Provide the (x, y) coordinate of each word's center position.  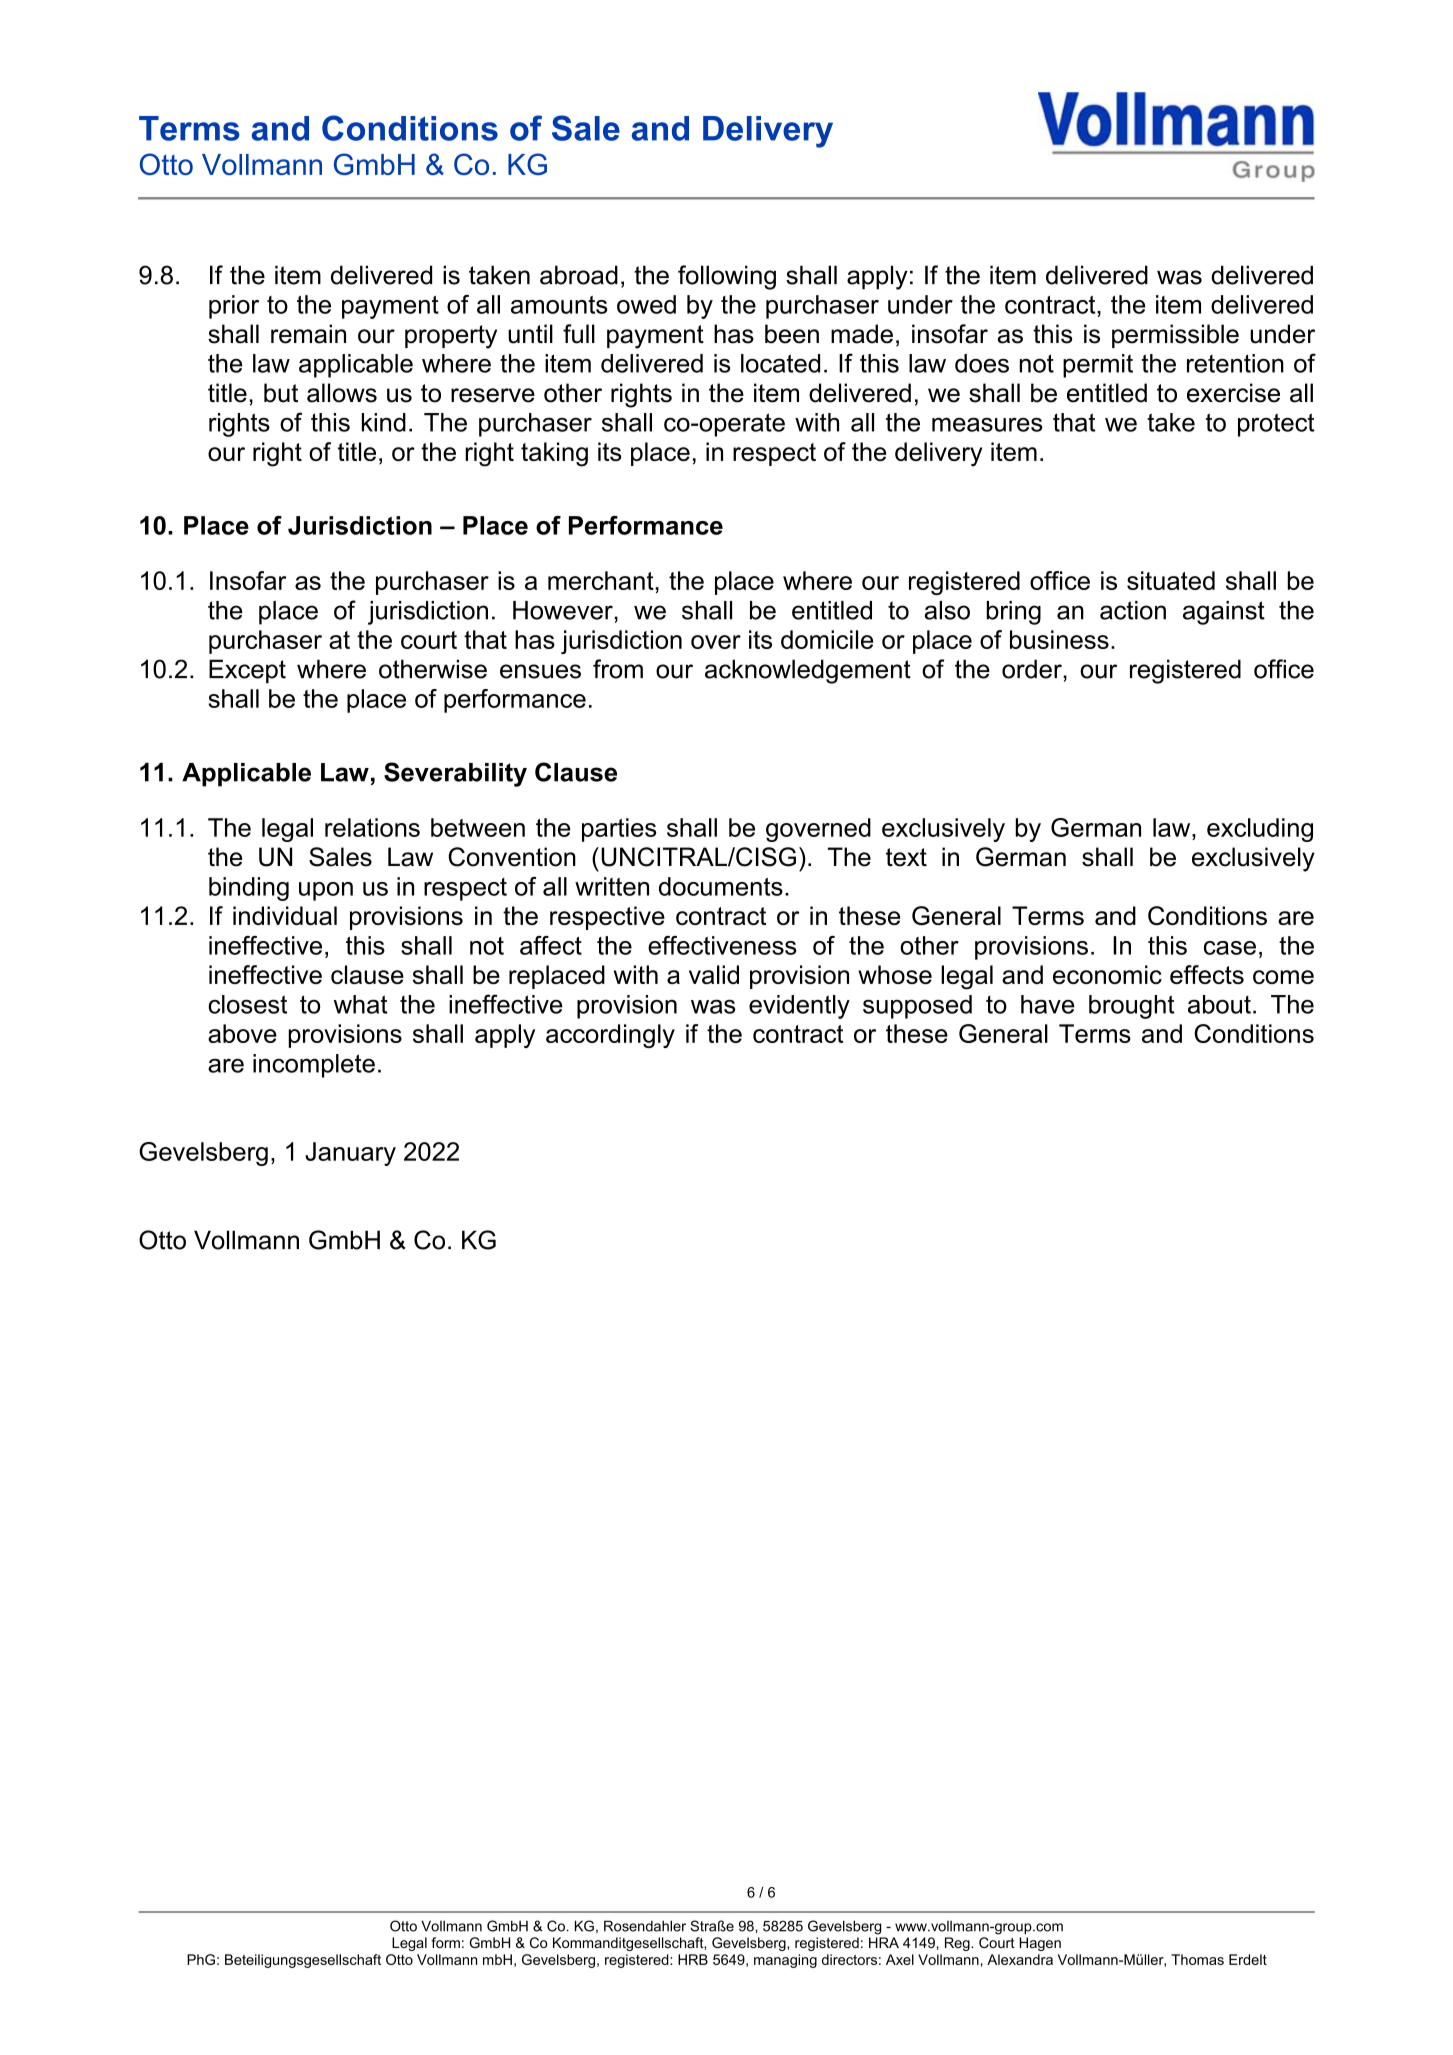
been (792, 334)
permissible (1175, 336)
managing (785, 1961)
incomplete (314, 1066)
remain (308, 334)
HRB (693, 1959)
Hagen (1040, 1944)
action (1133, 610)
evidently (799, 1007)
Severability (455, 774)
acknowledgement (808, 671)
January (350, 1154)
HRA (884, 1942)
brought (1131, 1007)
